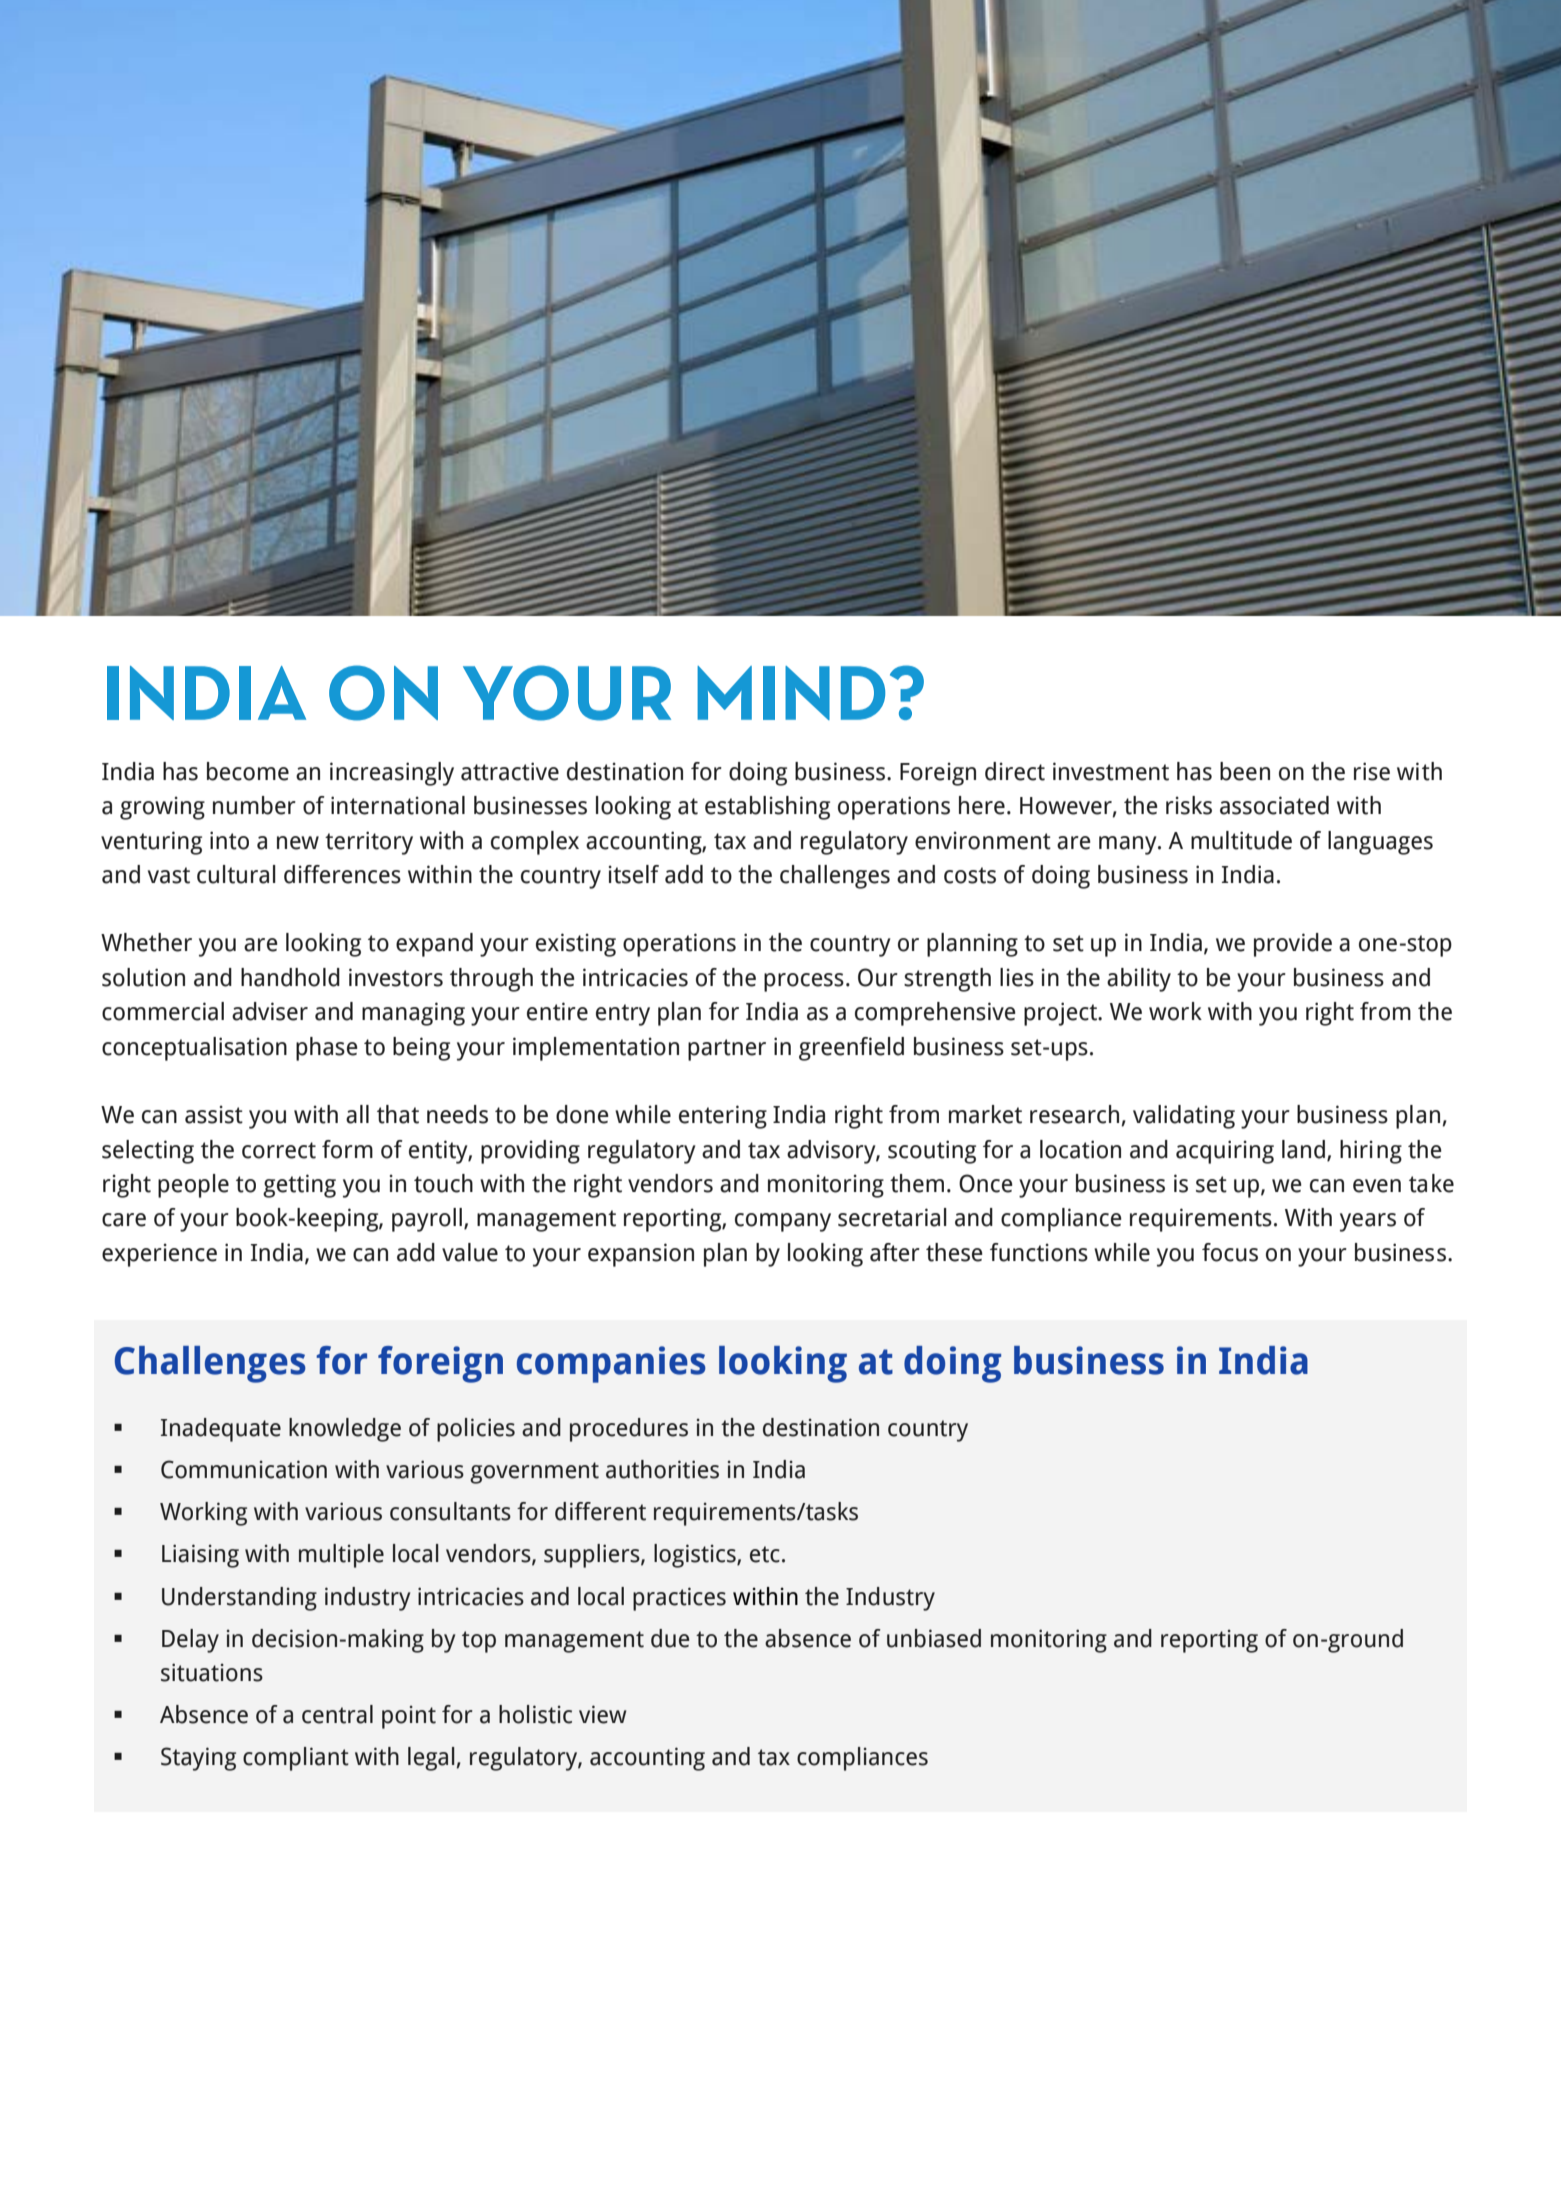 The image size is (1561, 2208). I want to click on been, so click(1245, 771).
